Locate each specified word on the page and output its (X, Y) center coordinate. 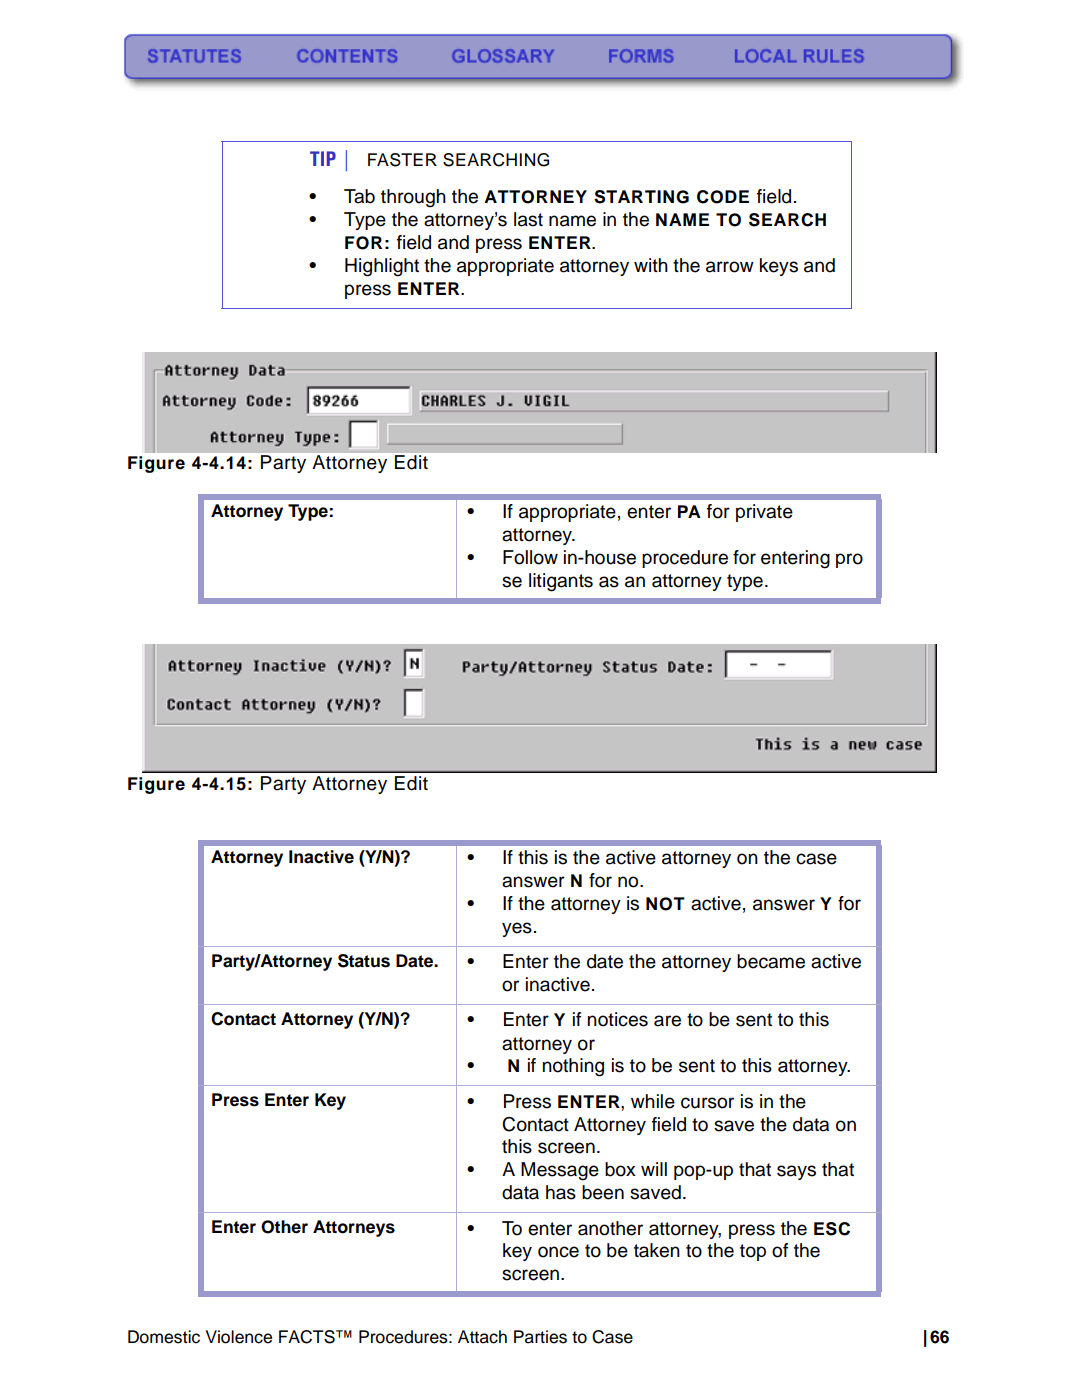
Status (364, 961)
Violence (239, 1337)
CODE (723, 197)
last (528, 219)
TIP (323, 158)
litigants (561, 582)
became (771, 961)
